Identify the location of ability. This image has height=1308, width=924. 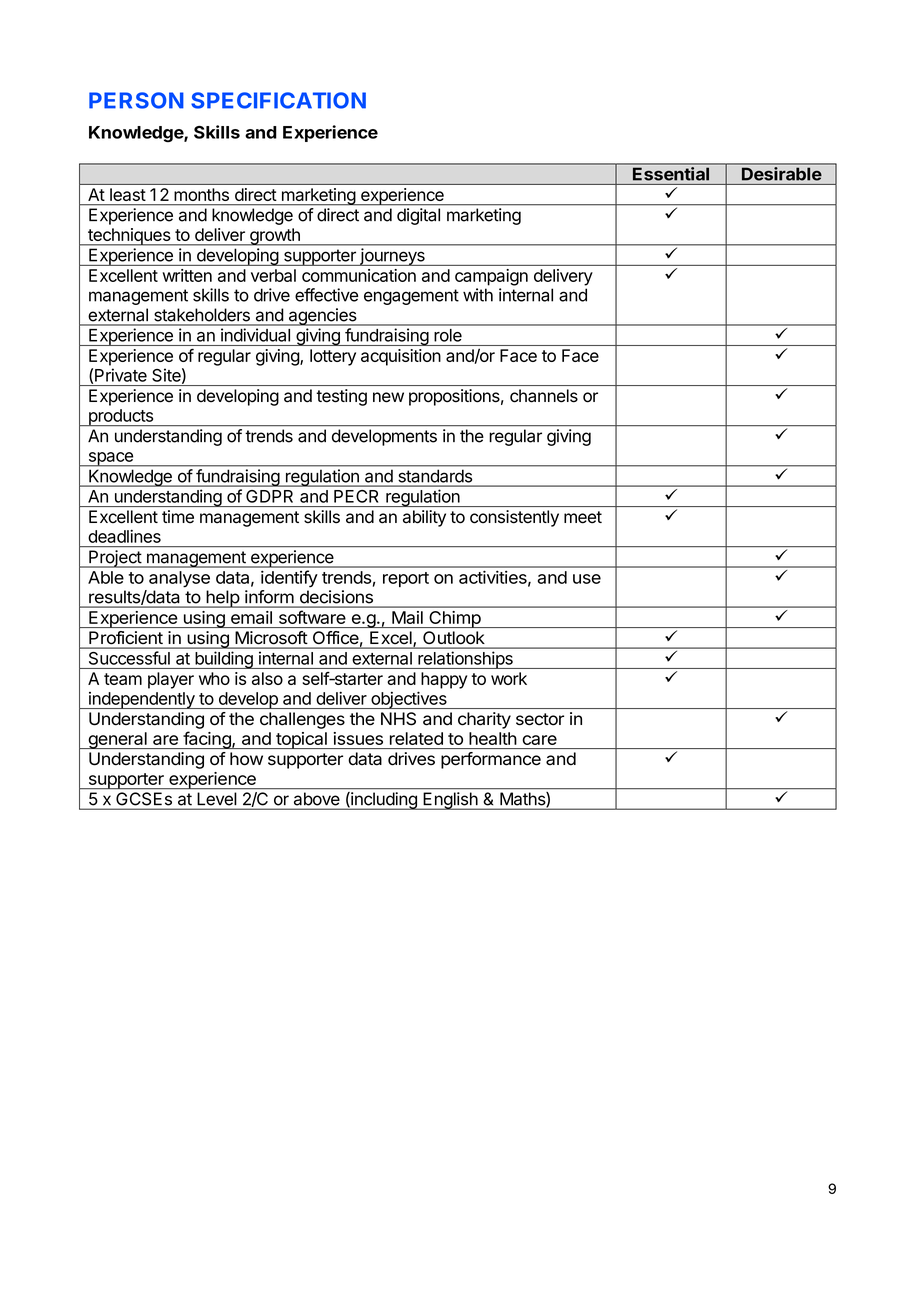
(424, 518).
